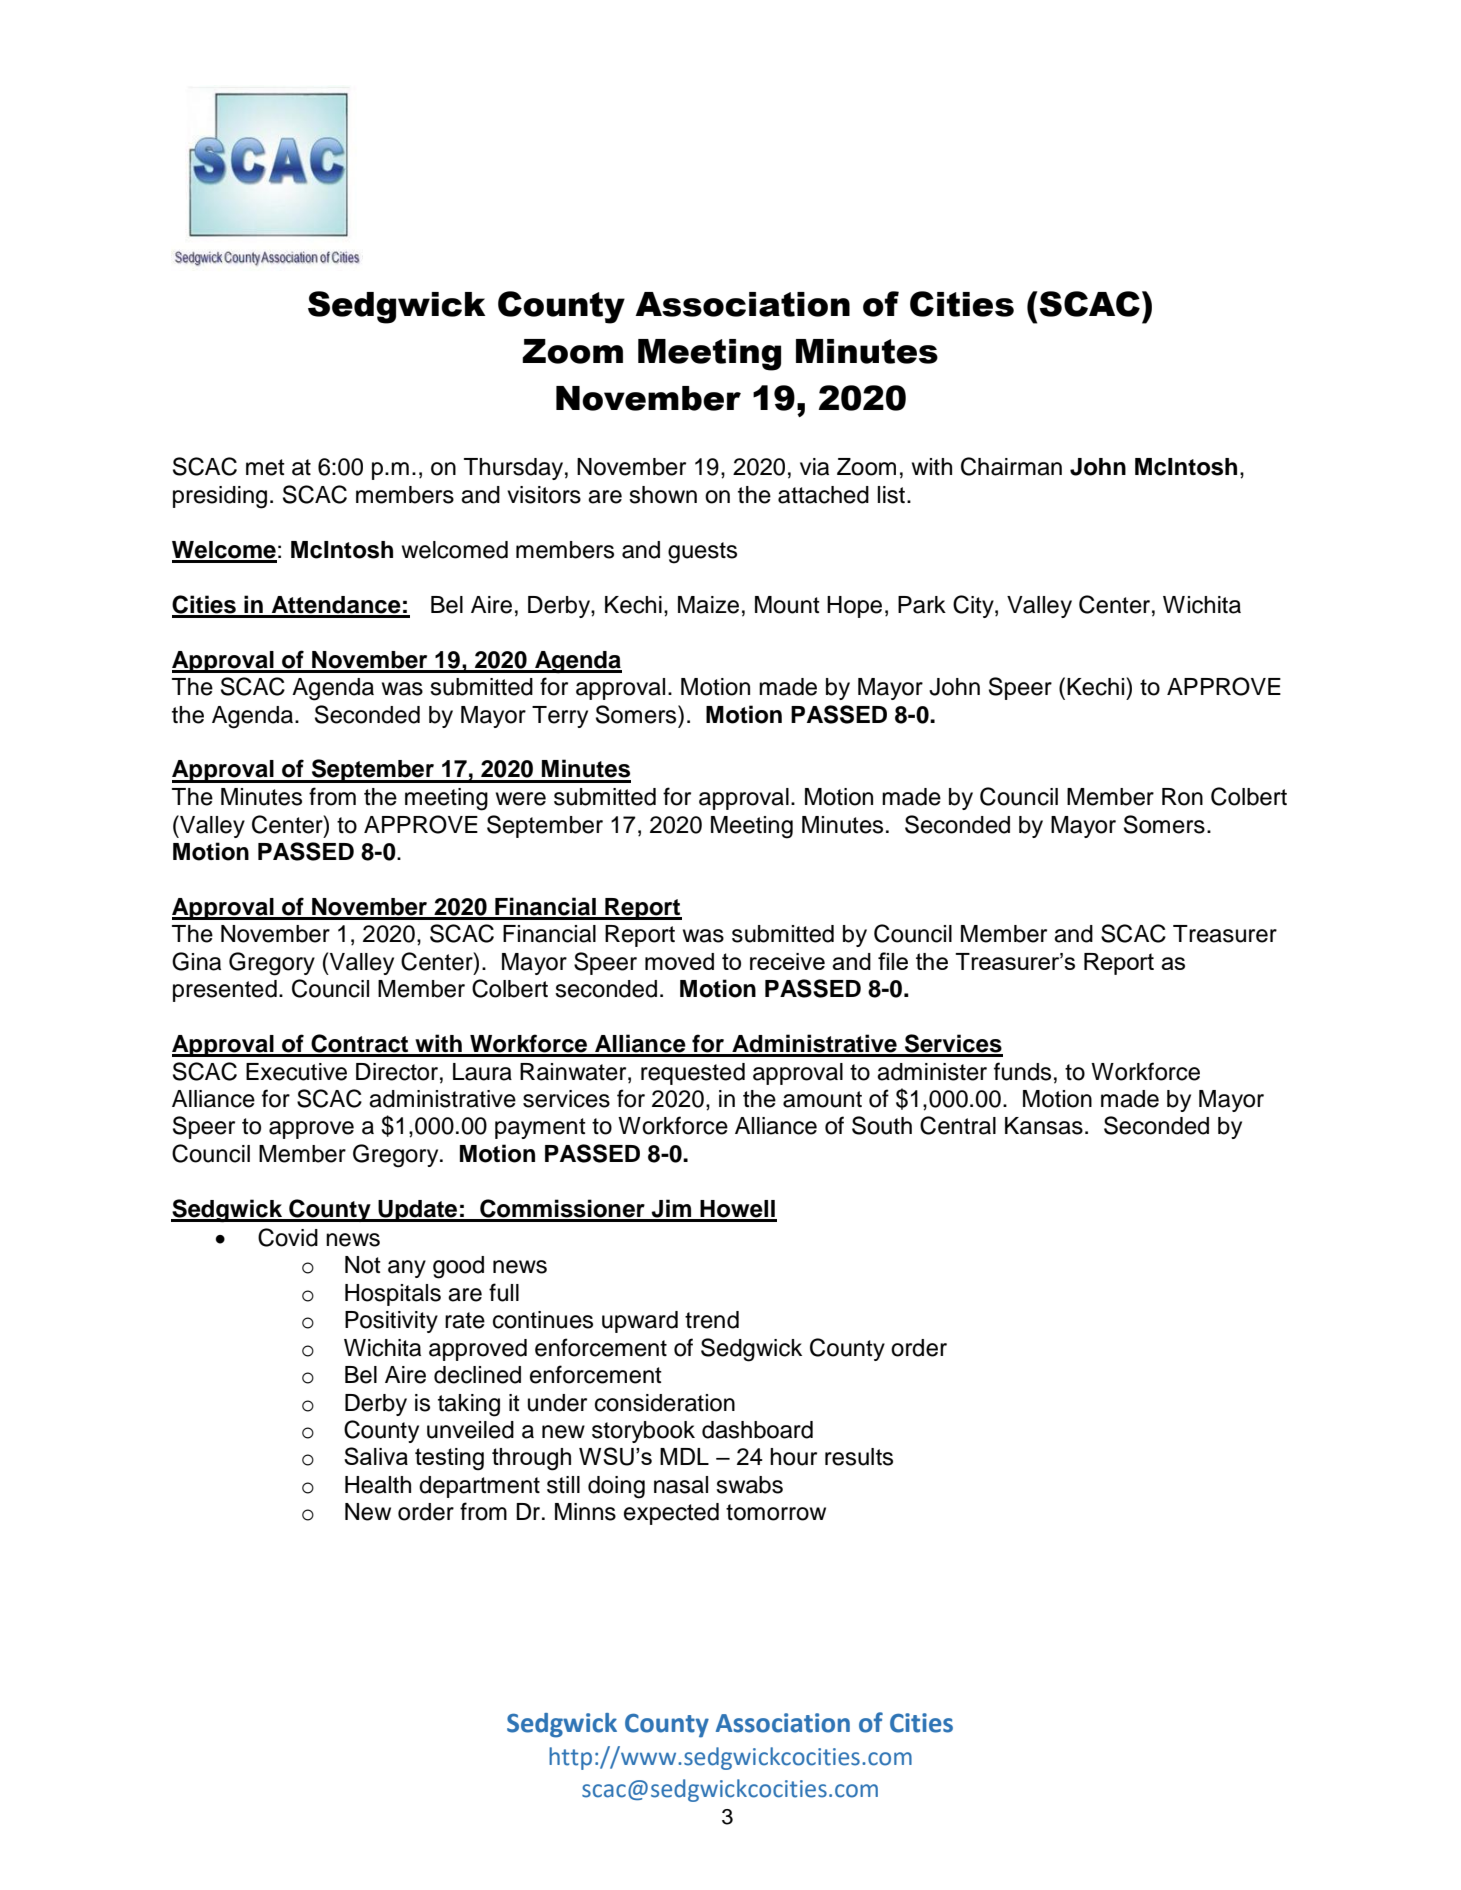 This document has height=1890, width=1461. Describe the element at coordinates (679, 961) in the document. I see `moved` at that location.
